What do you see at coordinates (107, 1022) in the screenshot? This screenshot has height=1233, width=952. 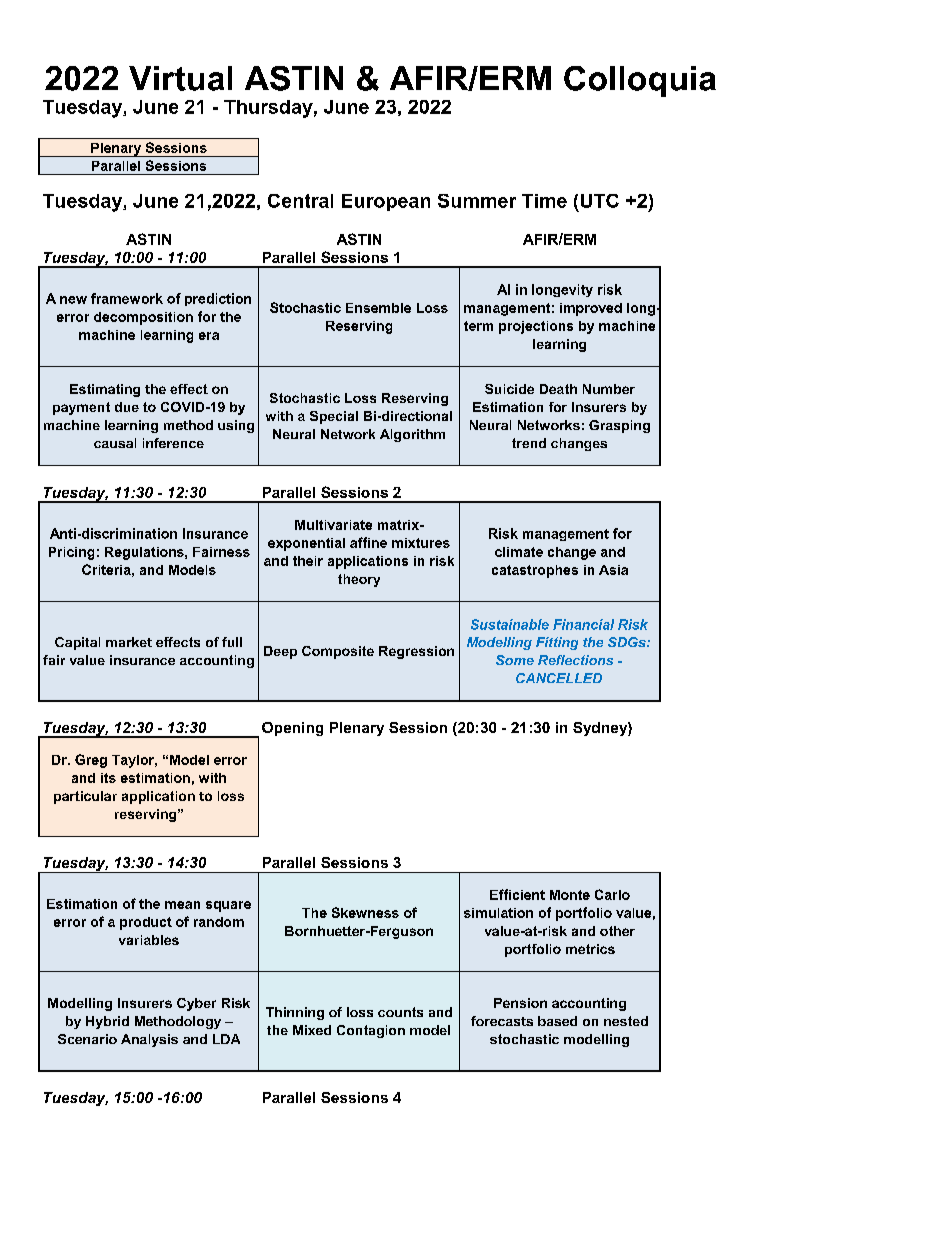 I see `Hybrid` at bounding box center [107, 1022].
